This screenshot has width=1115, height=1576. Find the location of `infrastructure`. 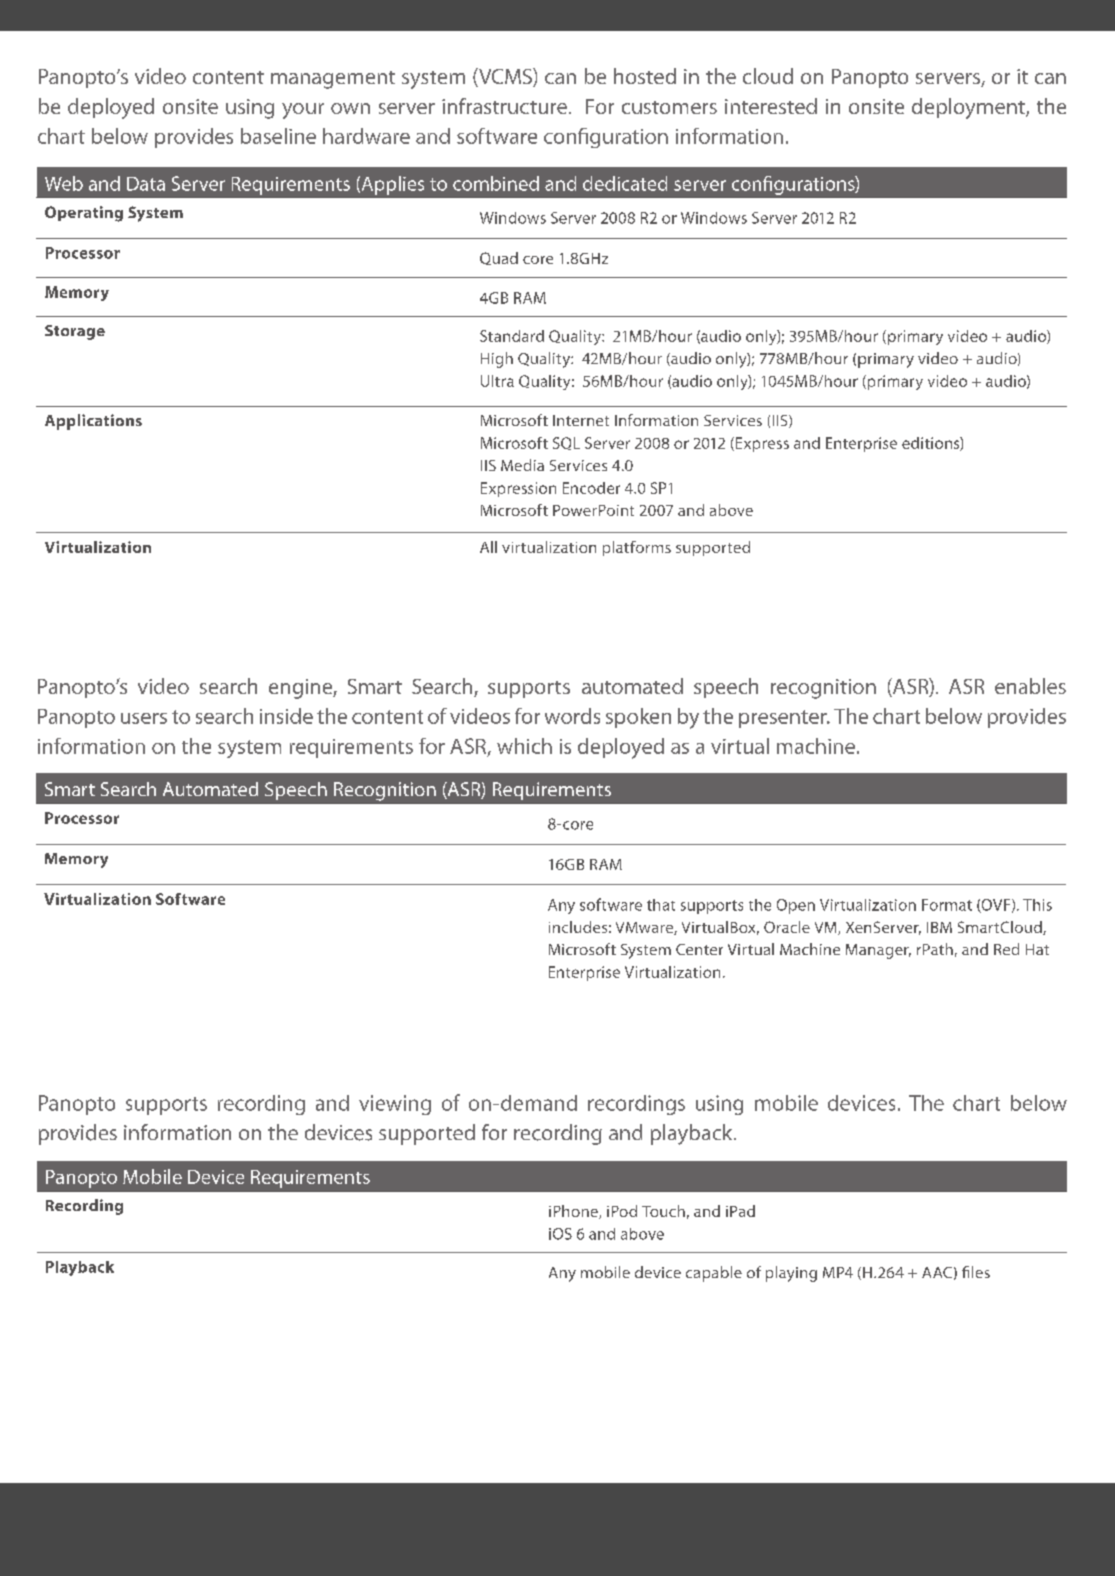

infrastructure is located at coordinates (504, 106).
